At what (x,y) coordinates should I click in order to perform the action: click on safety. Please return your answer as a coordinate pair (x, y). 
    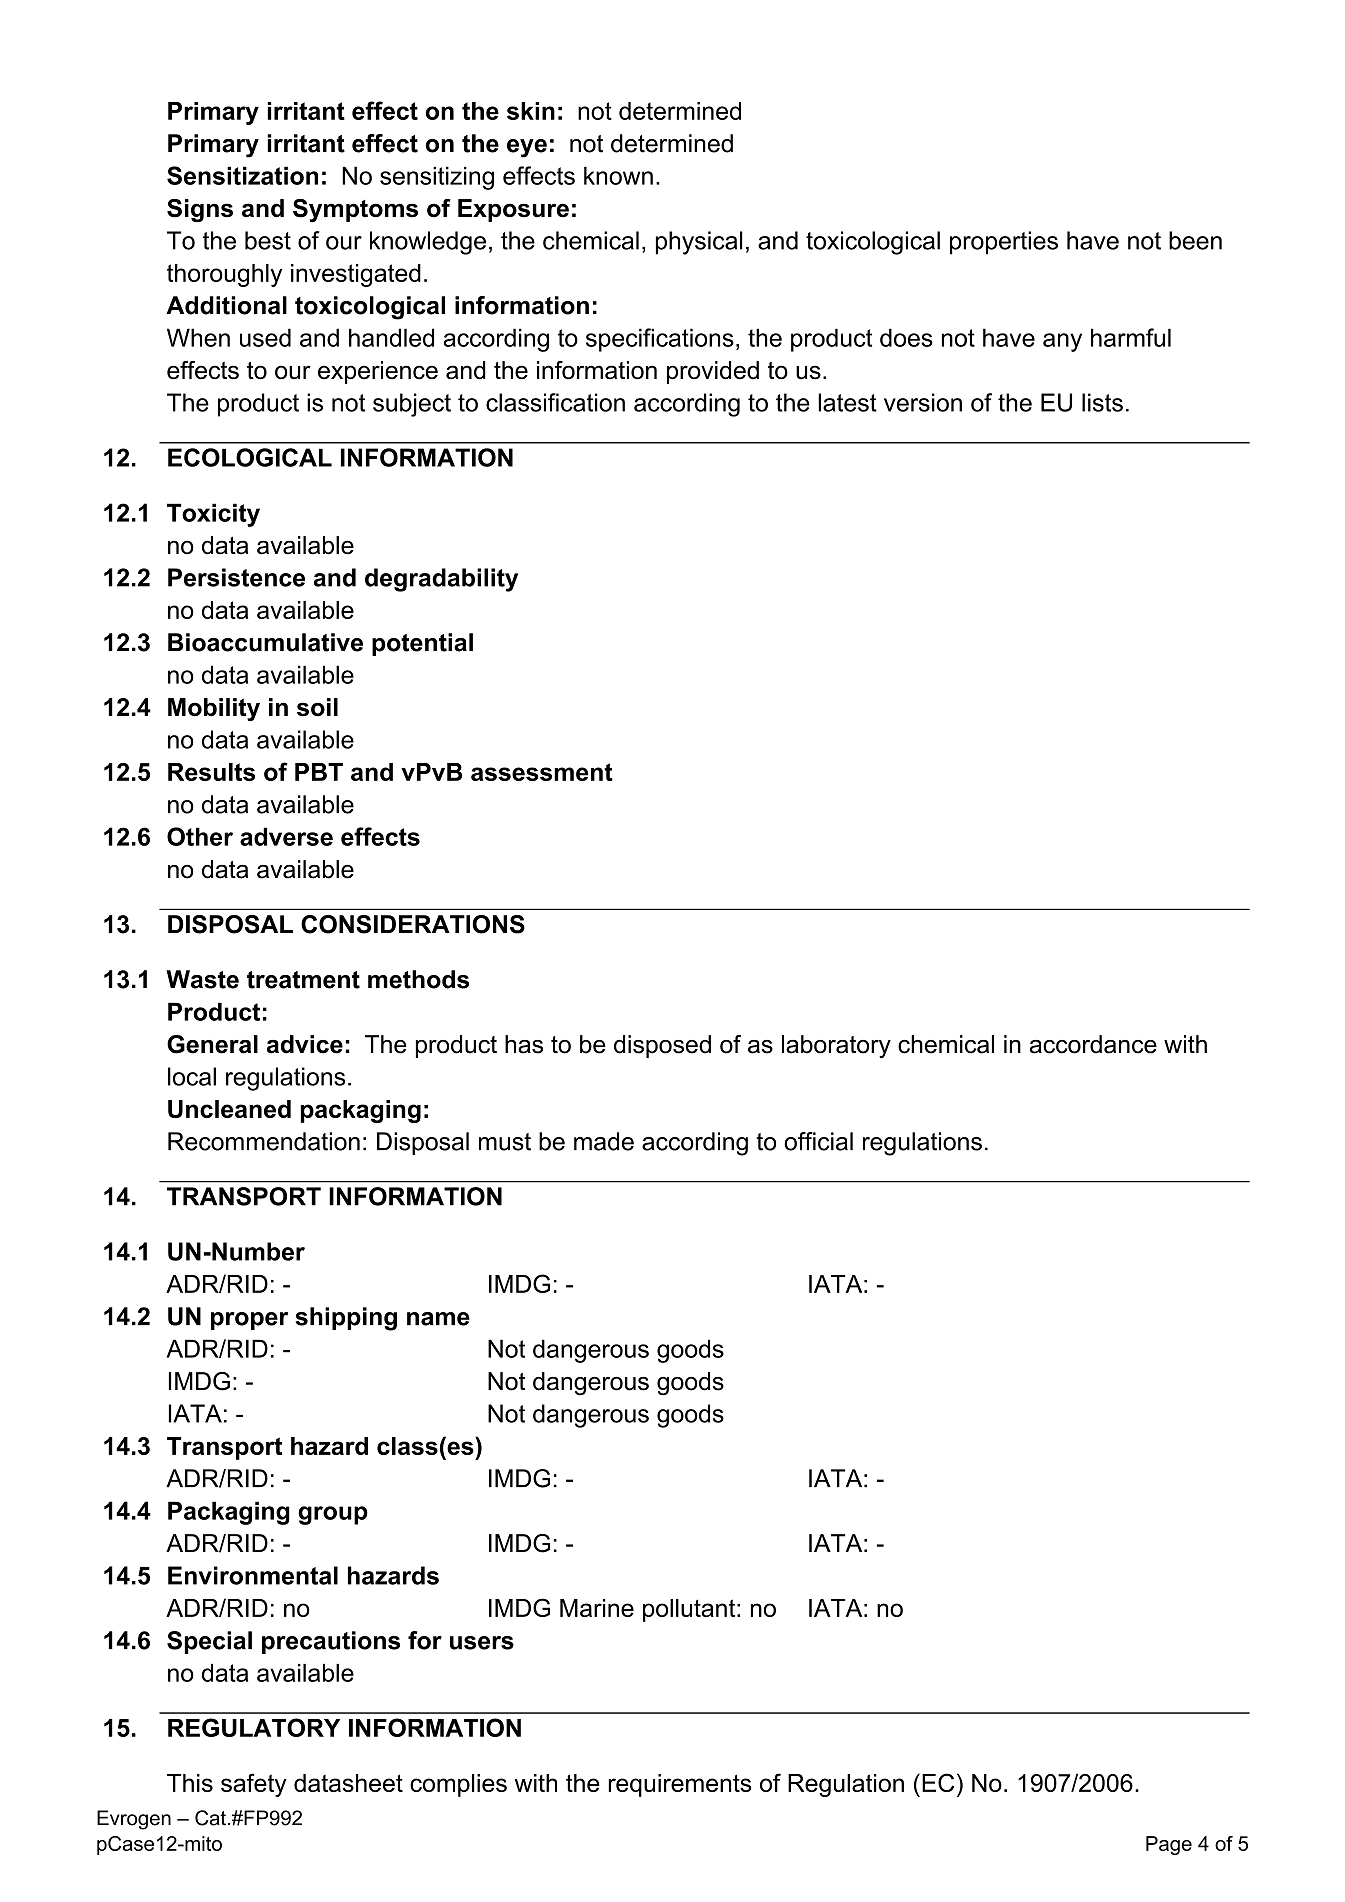
    Looking at the image, I should click on (254, 1785).
